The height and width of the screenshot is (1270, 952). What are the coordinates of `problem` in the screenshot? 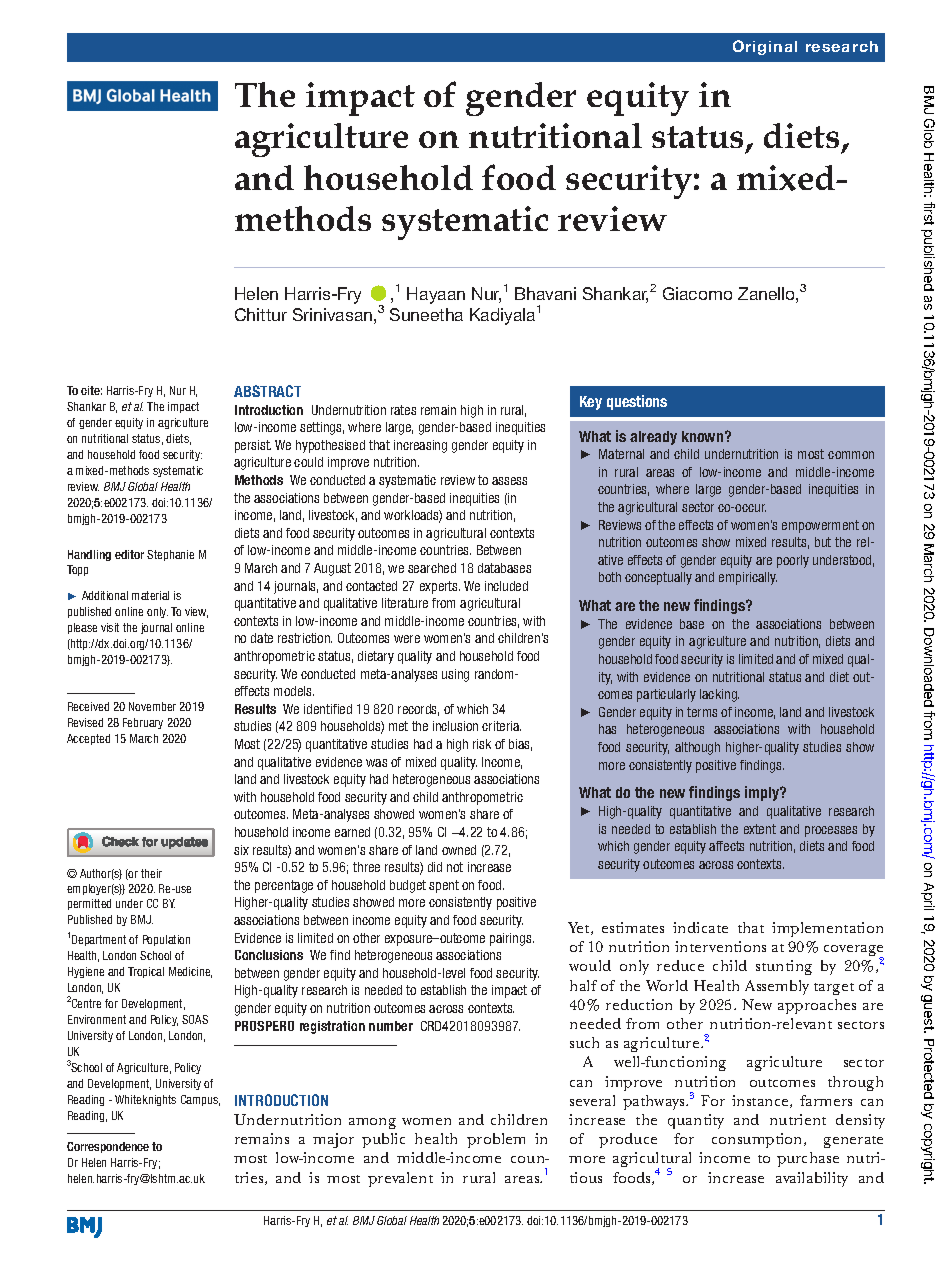 It's located at (496, 1140).
